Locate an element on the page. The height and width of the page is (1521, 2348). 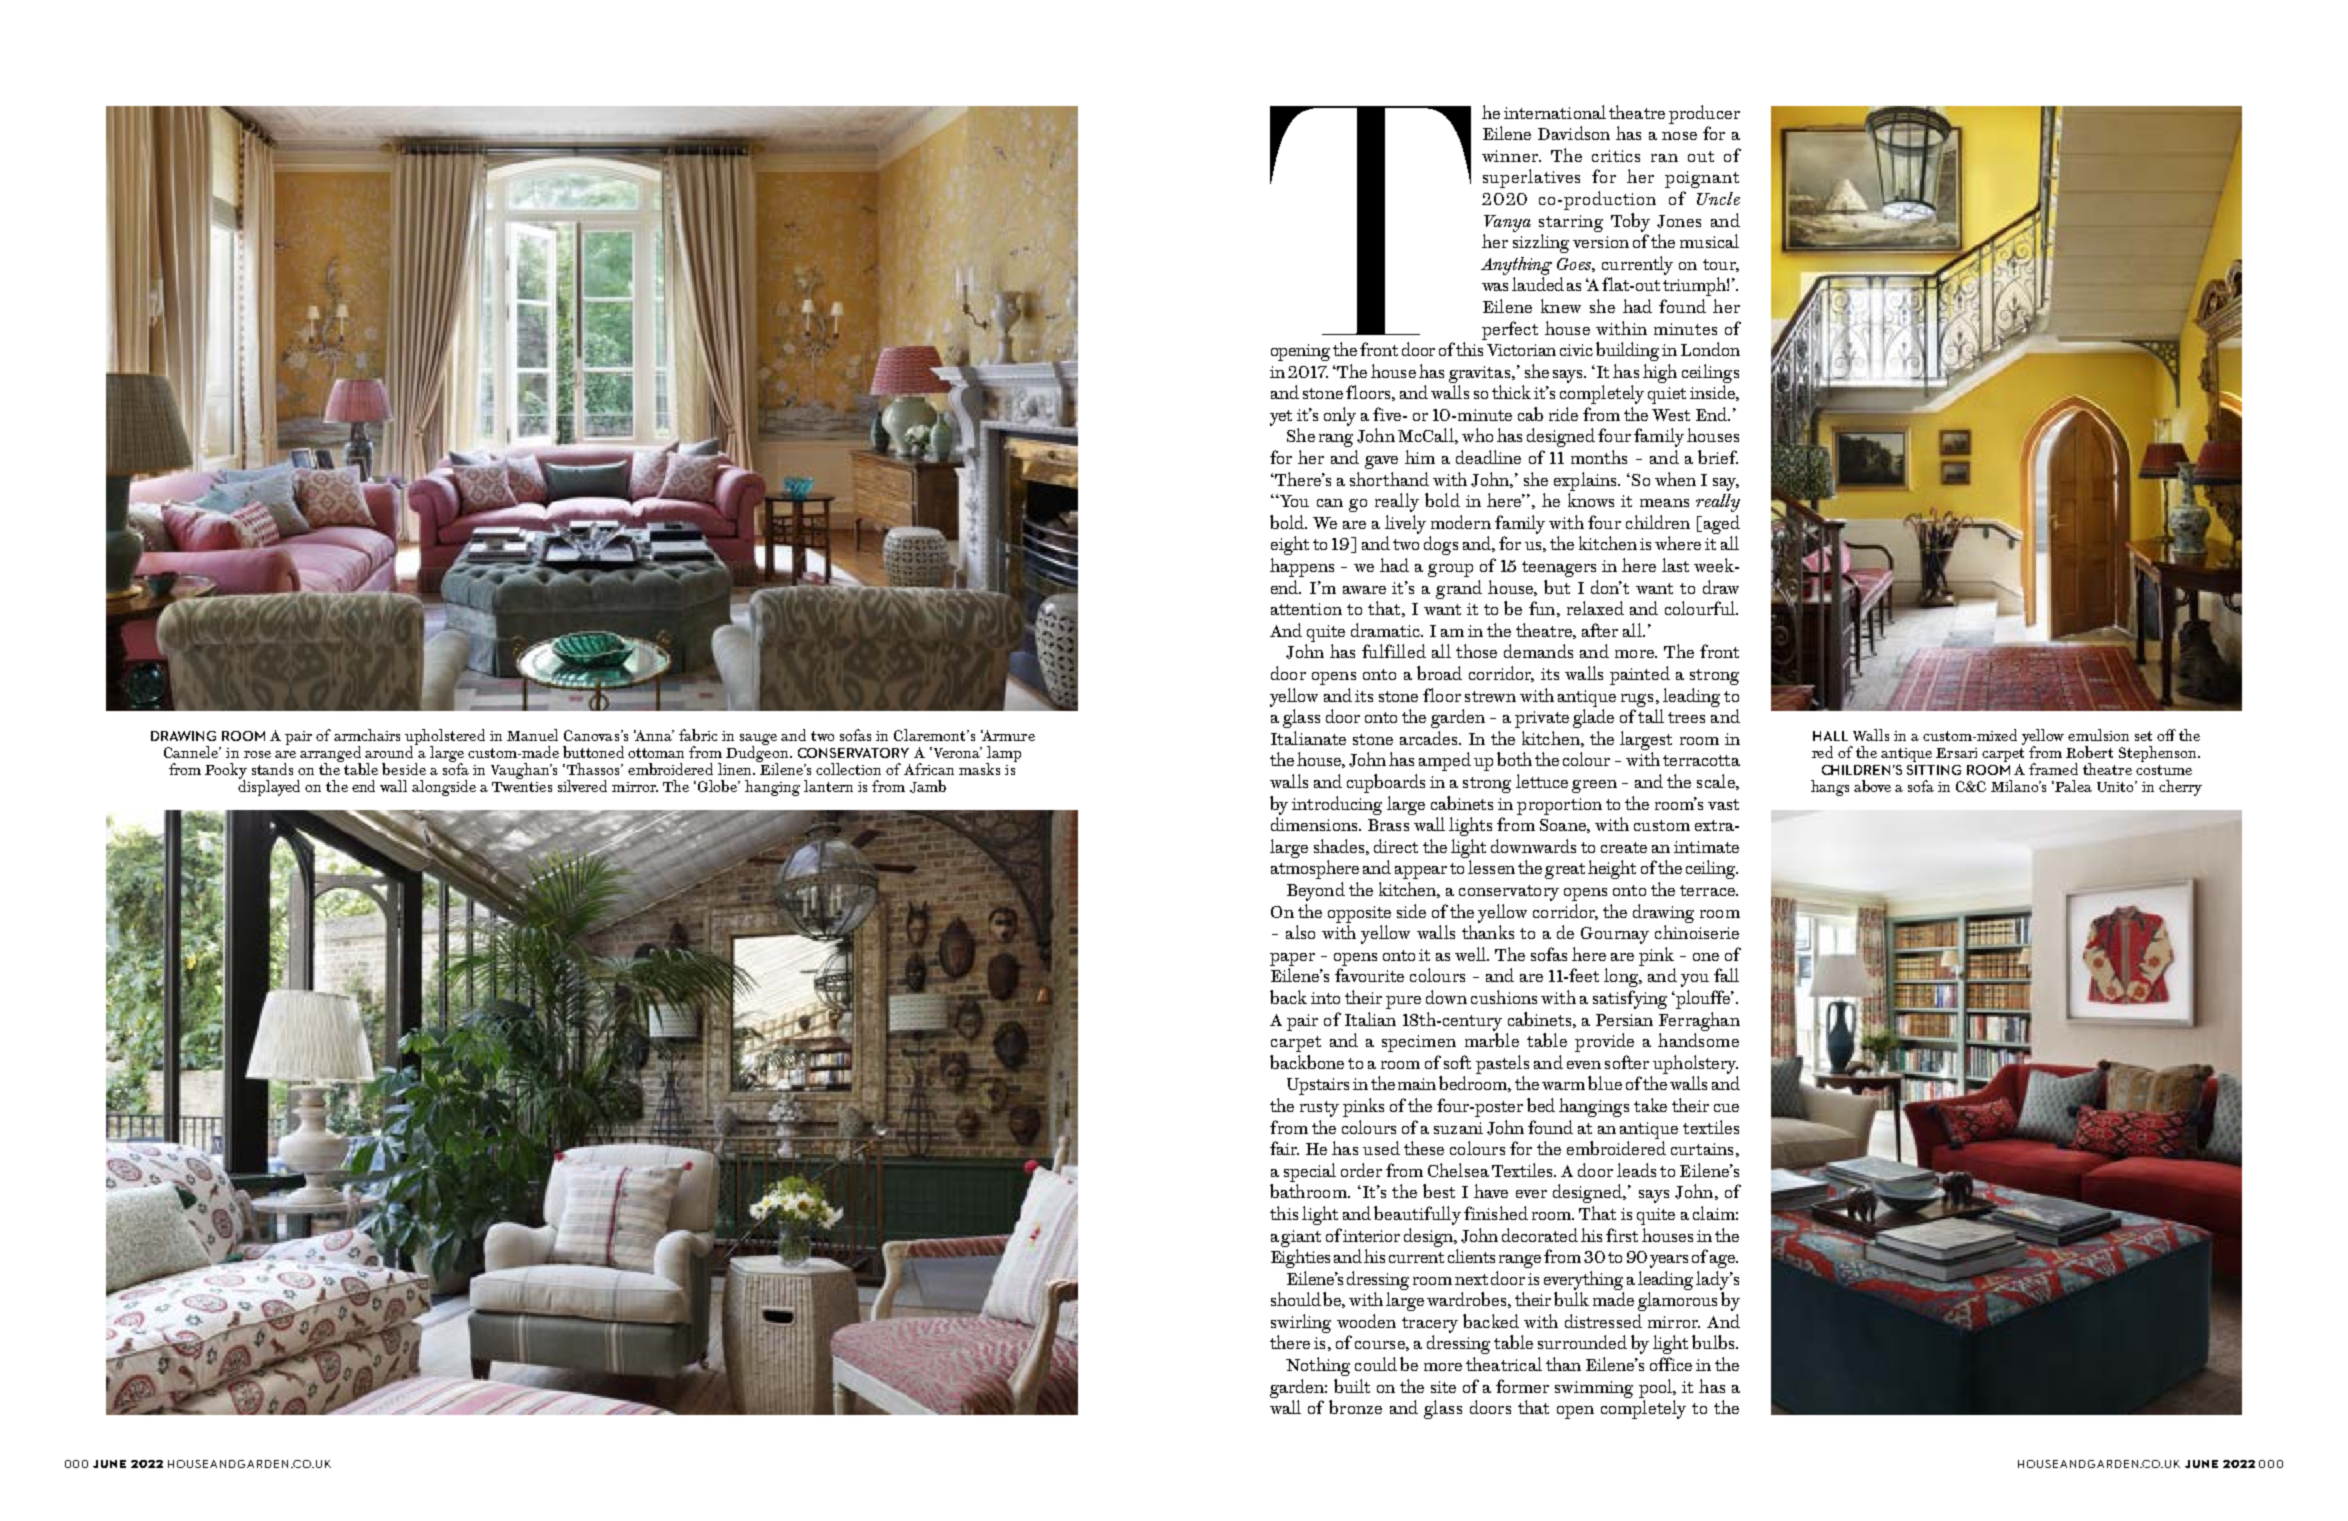
rusty is located at coordinates (1319, 1109).
